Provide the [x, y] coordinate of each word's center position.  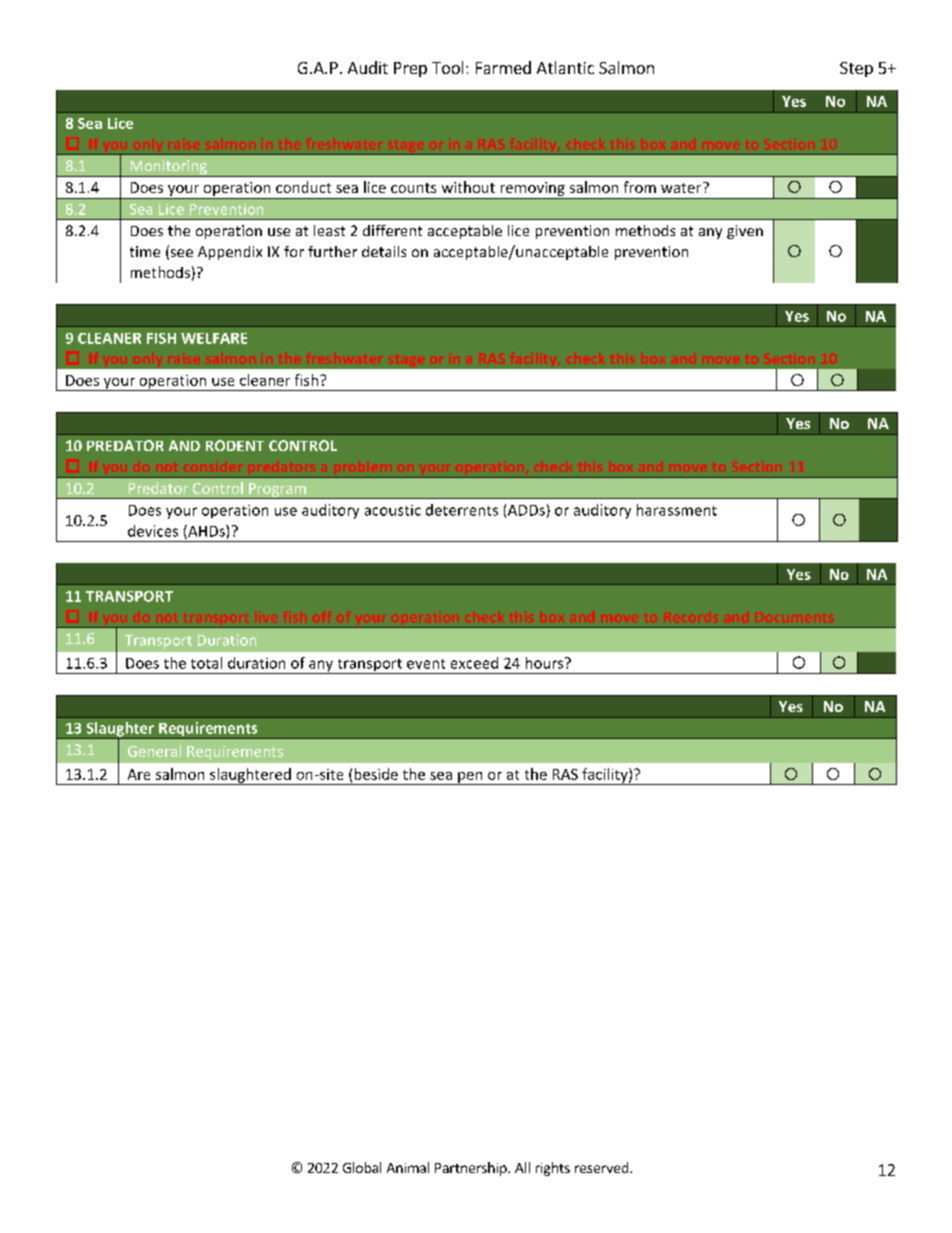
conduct [303, 187]
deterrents [462, 510]
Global [362, 1167]
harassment [677, 510]
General [154, 751]
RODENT [235, 445]
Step [856, 69]
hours [546, 663]
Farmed [503, 67]
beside [376, 774]
